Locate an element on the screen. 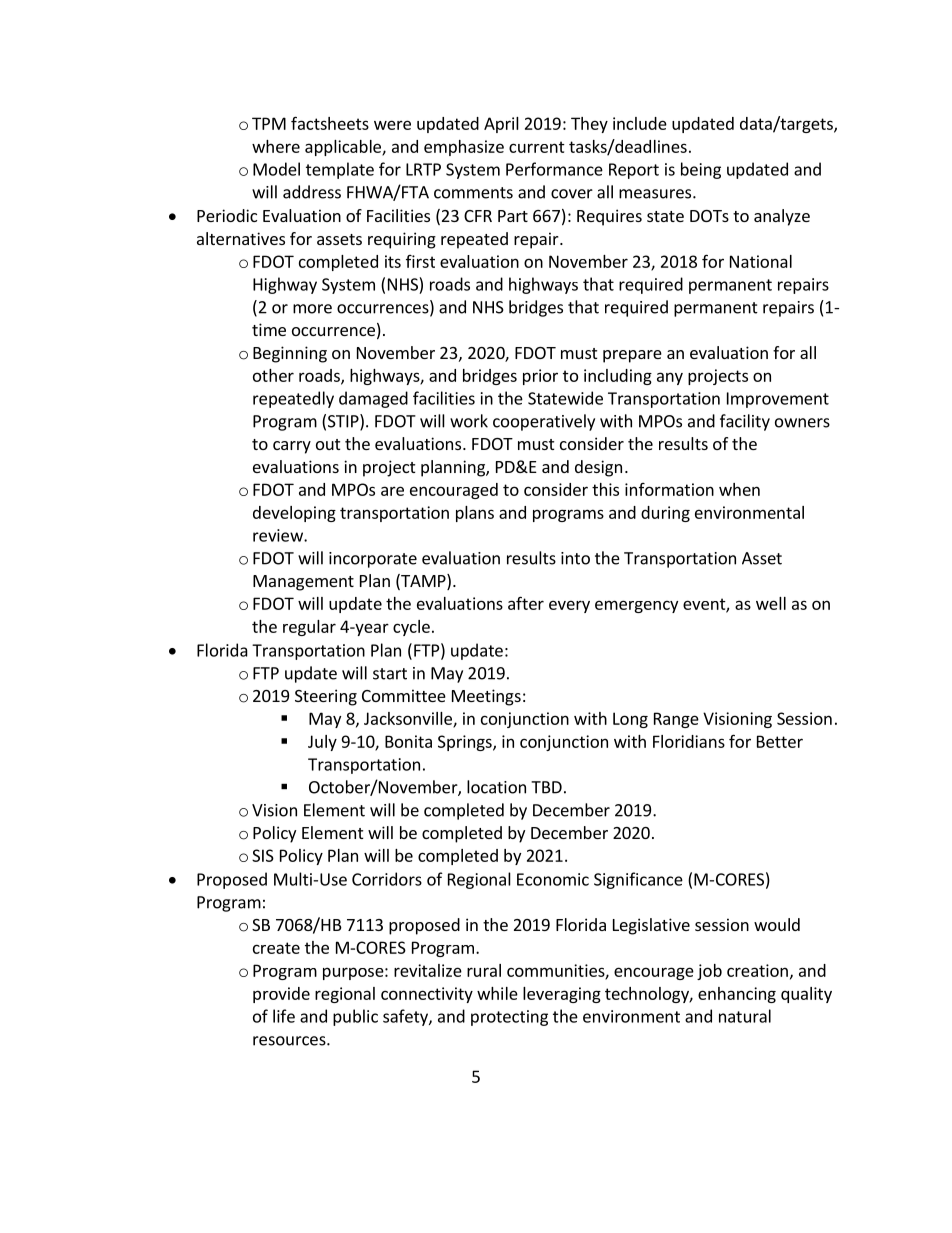  Better is located at coordinates (780, 741).
